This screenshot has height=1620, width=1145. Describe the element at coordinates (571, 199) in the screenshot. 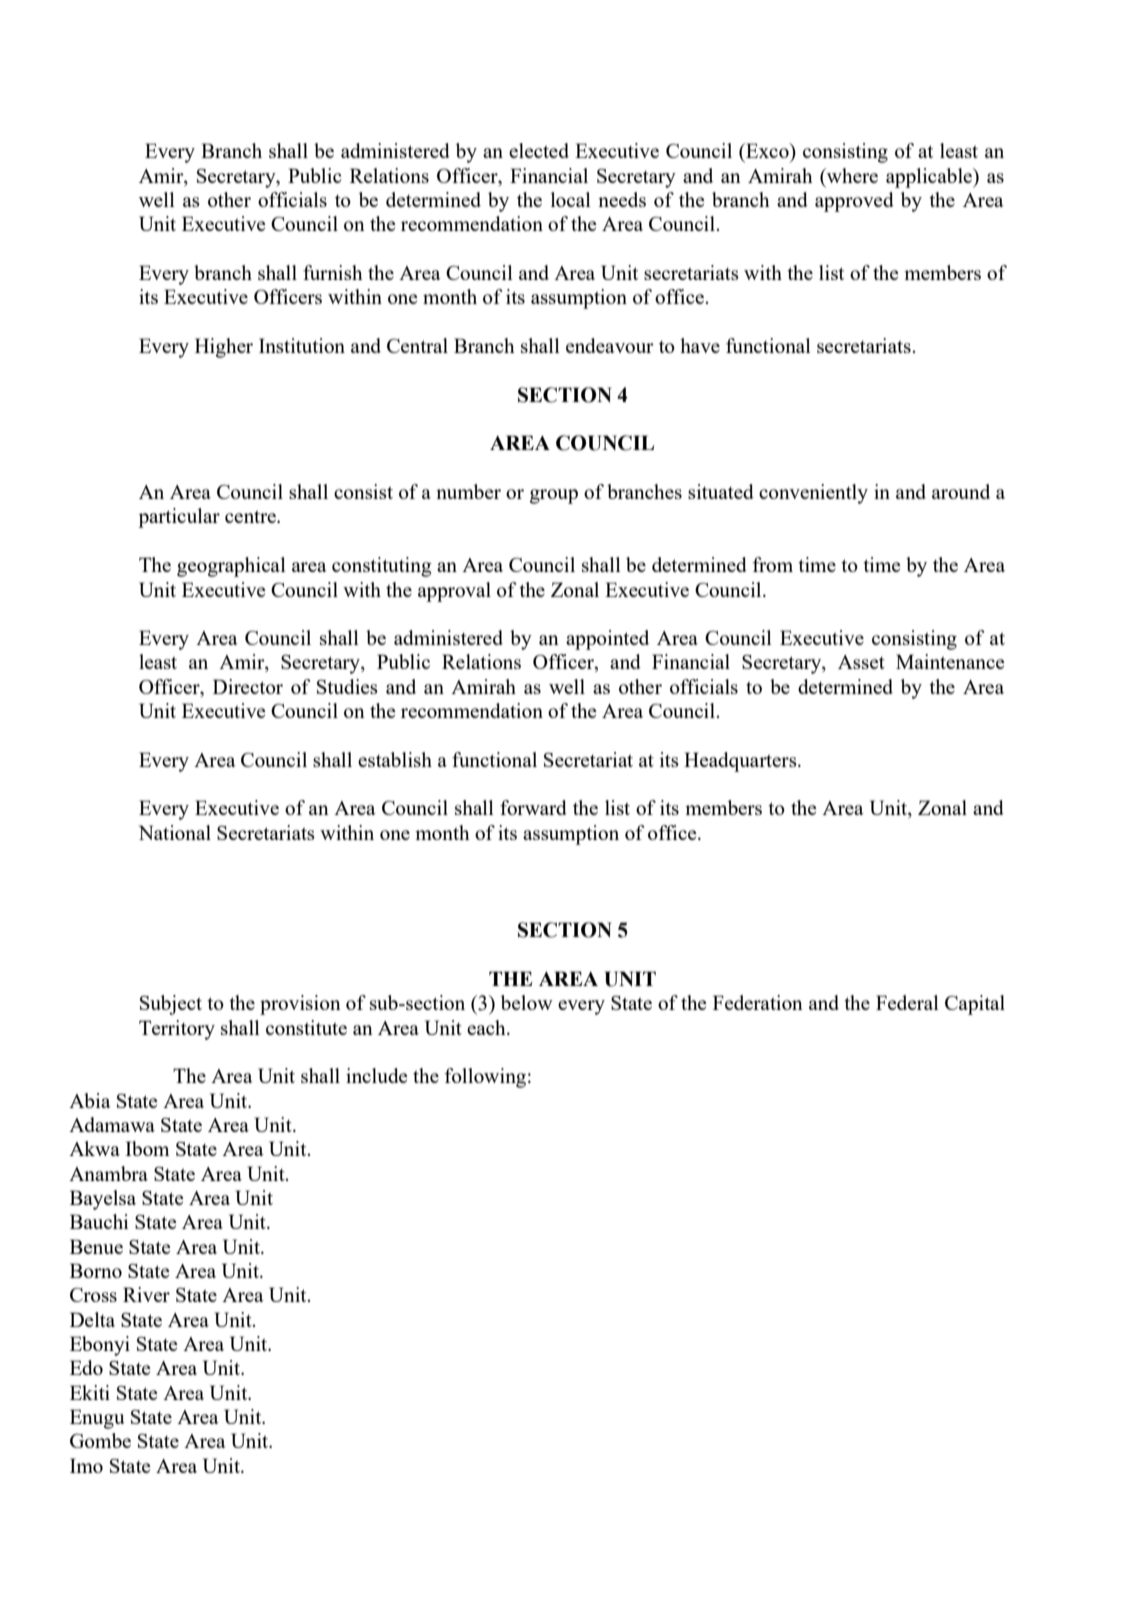

I see `local` at that location.
